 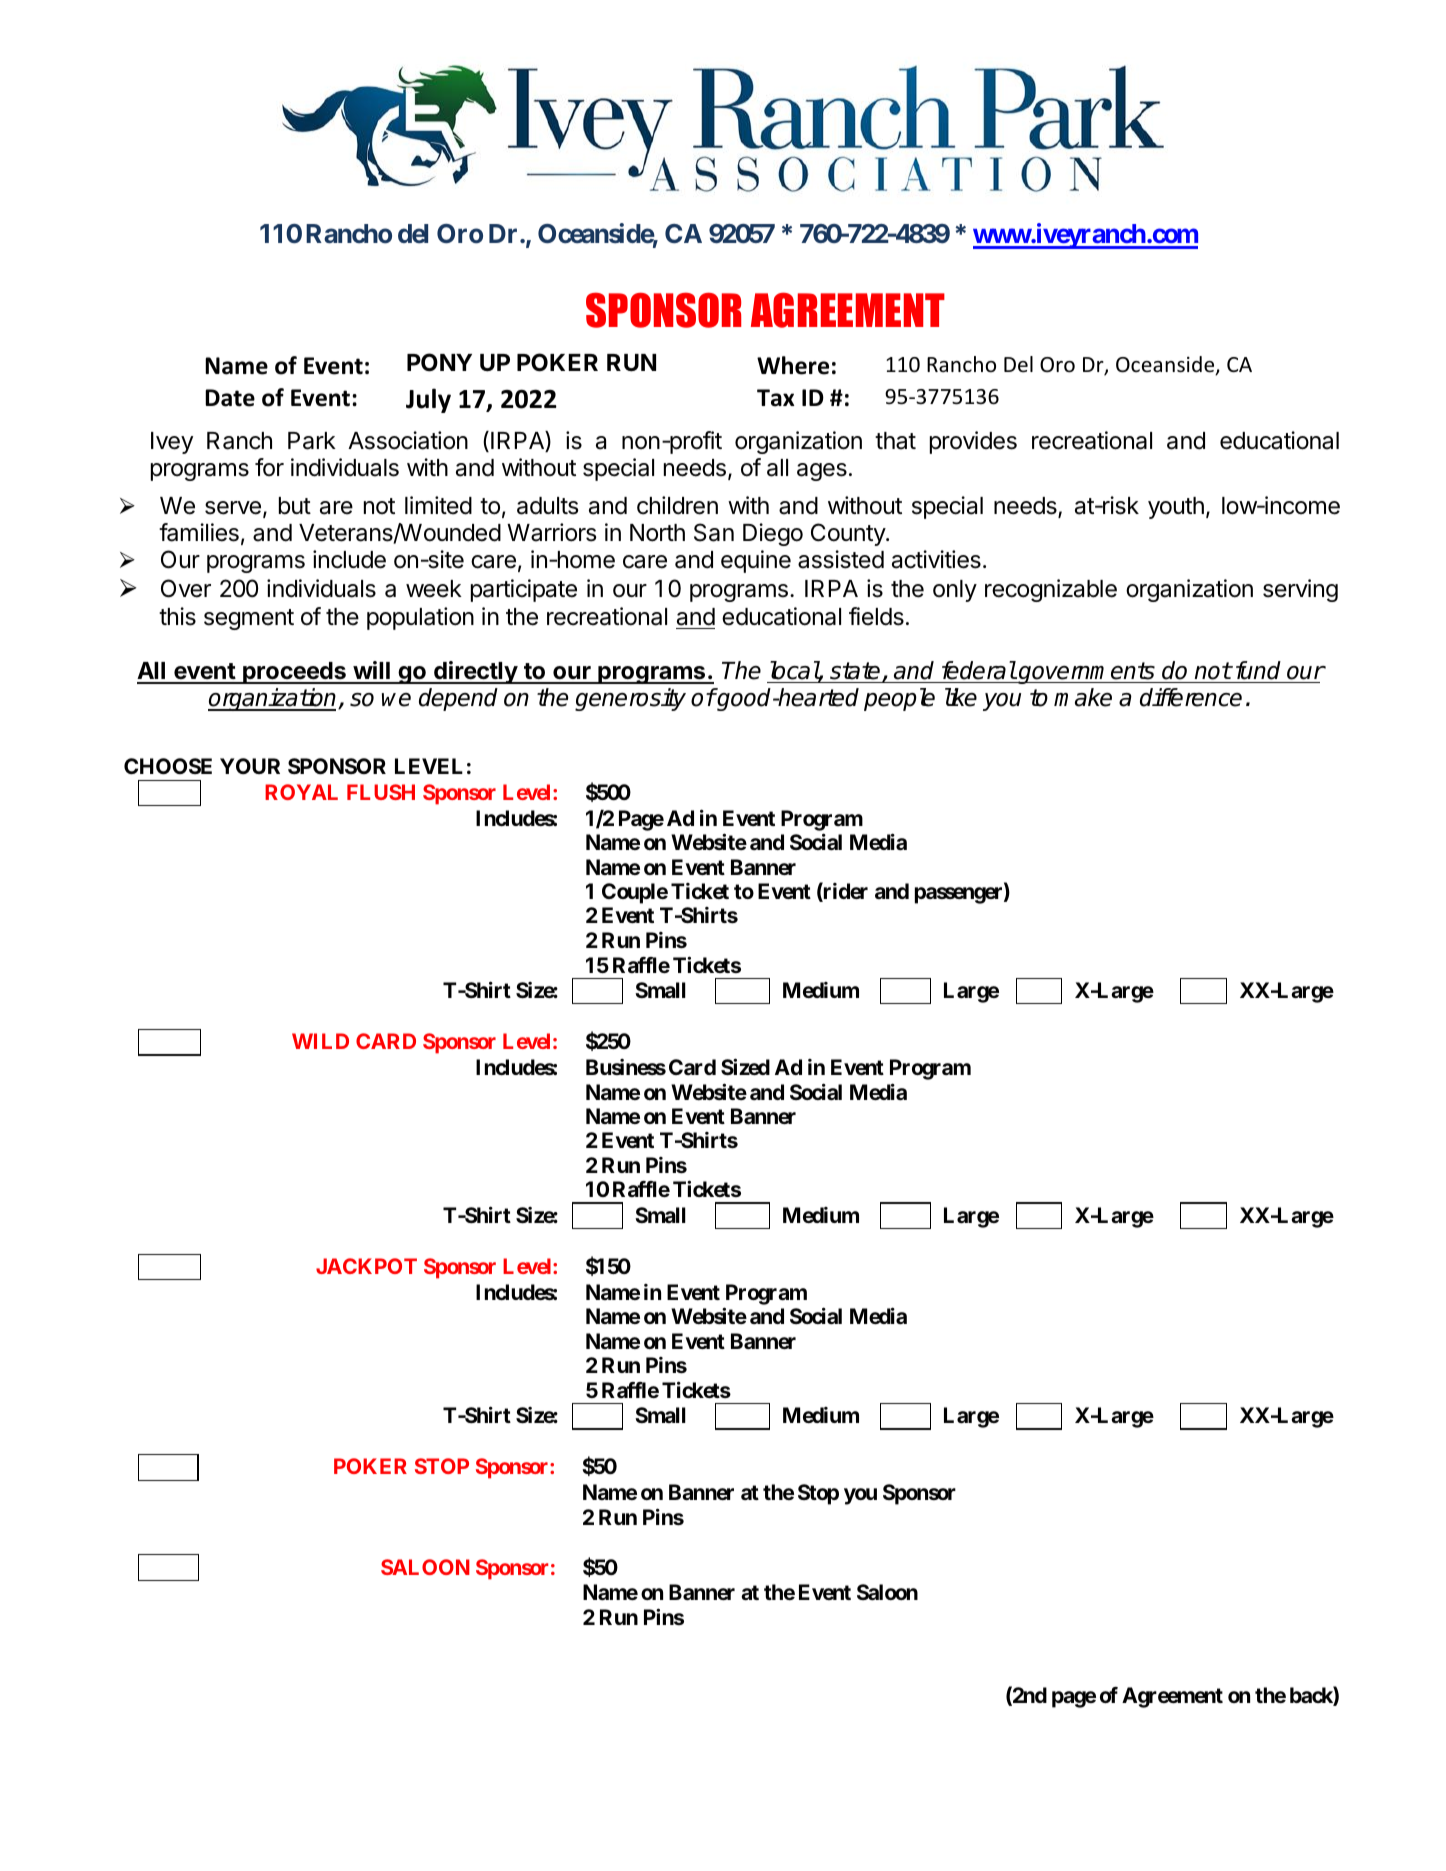 What do you see at coordinates (630, 699) in the screenshot?
I see `generosity` at bounding box center [630, 699].
